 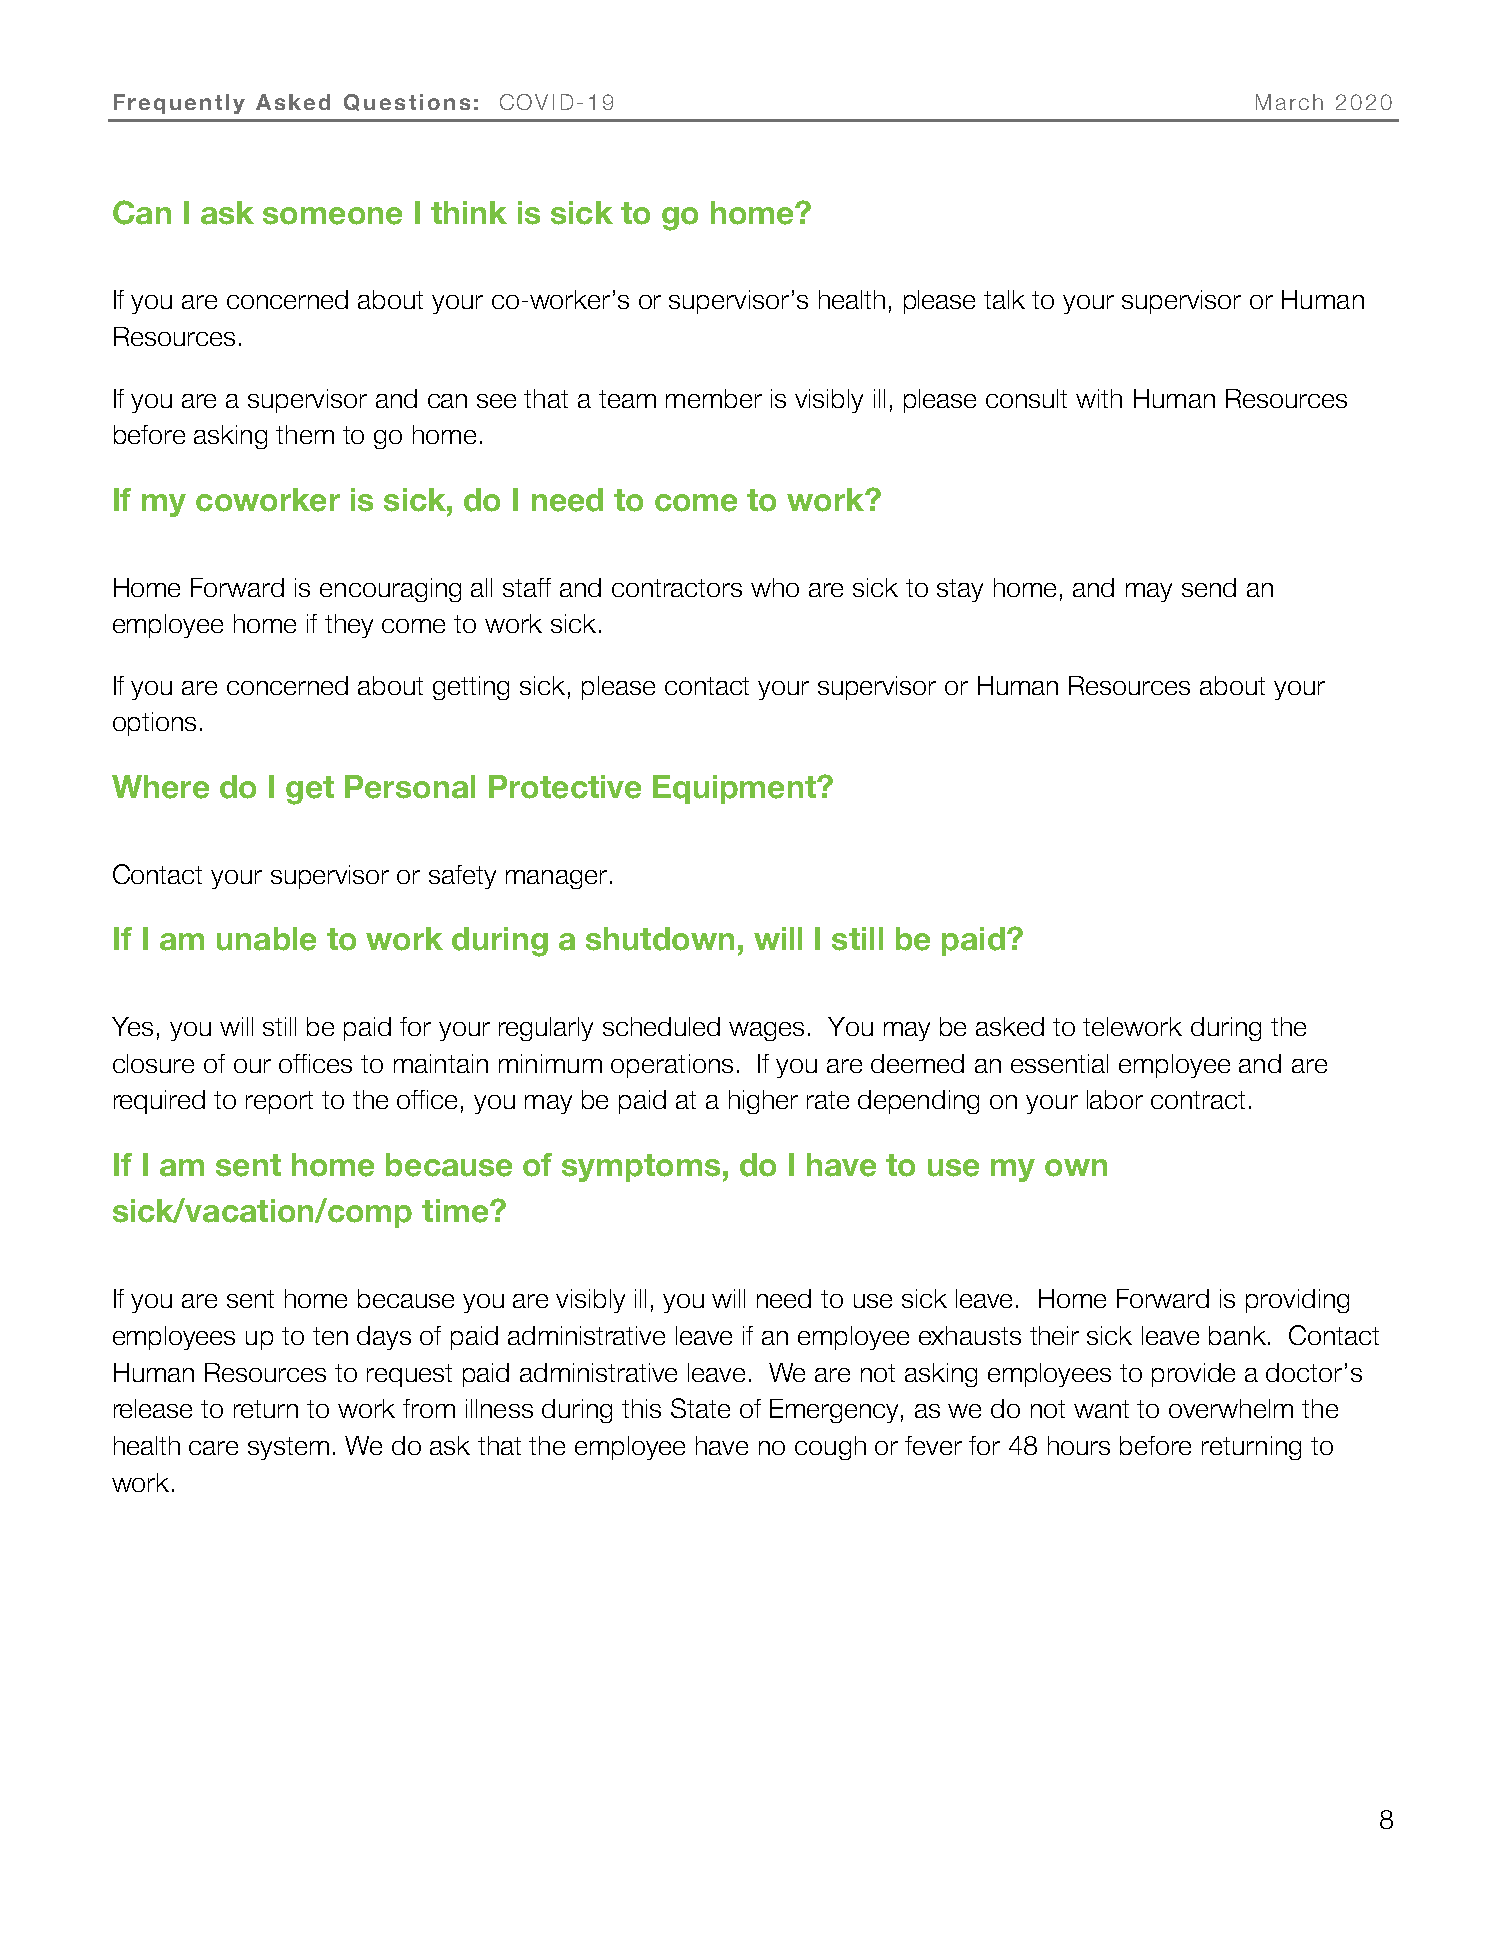 What do you see at coordinates (288, 1448) in the screenshot?
I see `system` at bounding box center [288, 1448].
